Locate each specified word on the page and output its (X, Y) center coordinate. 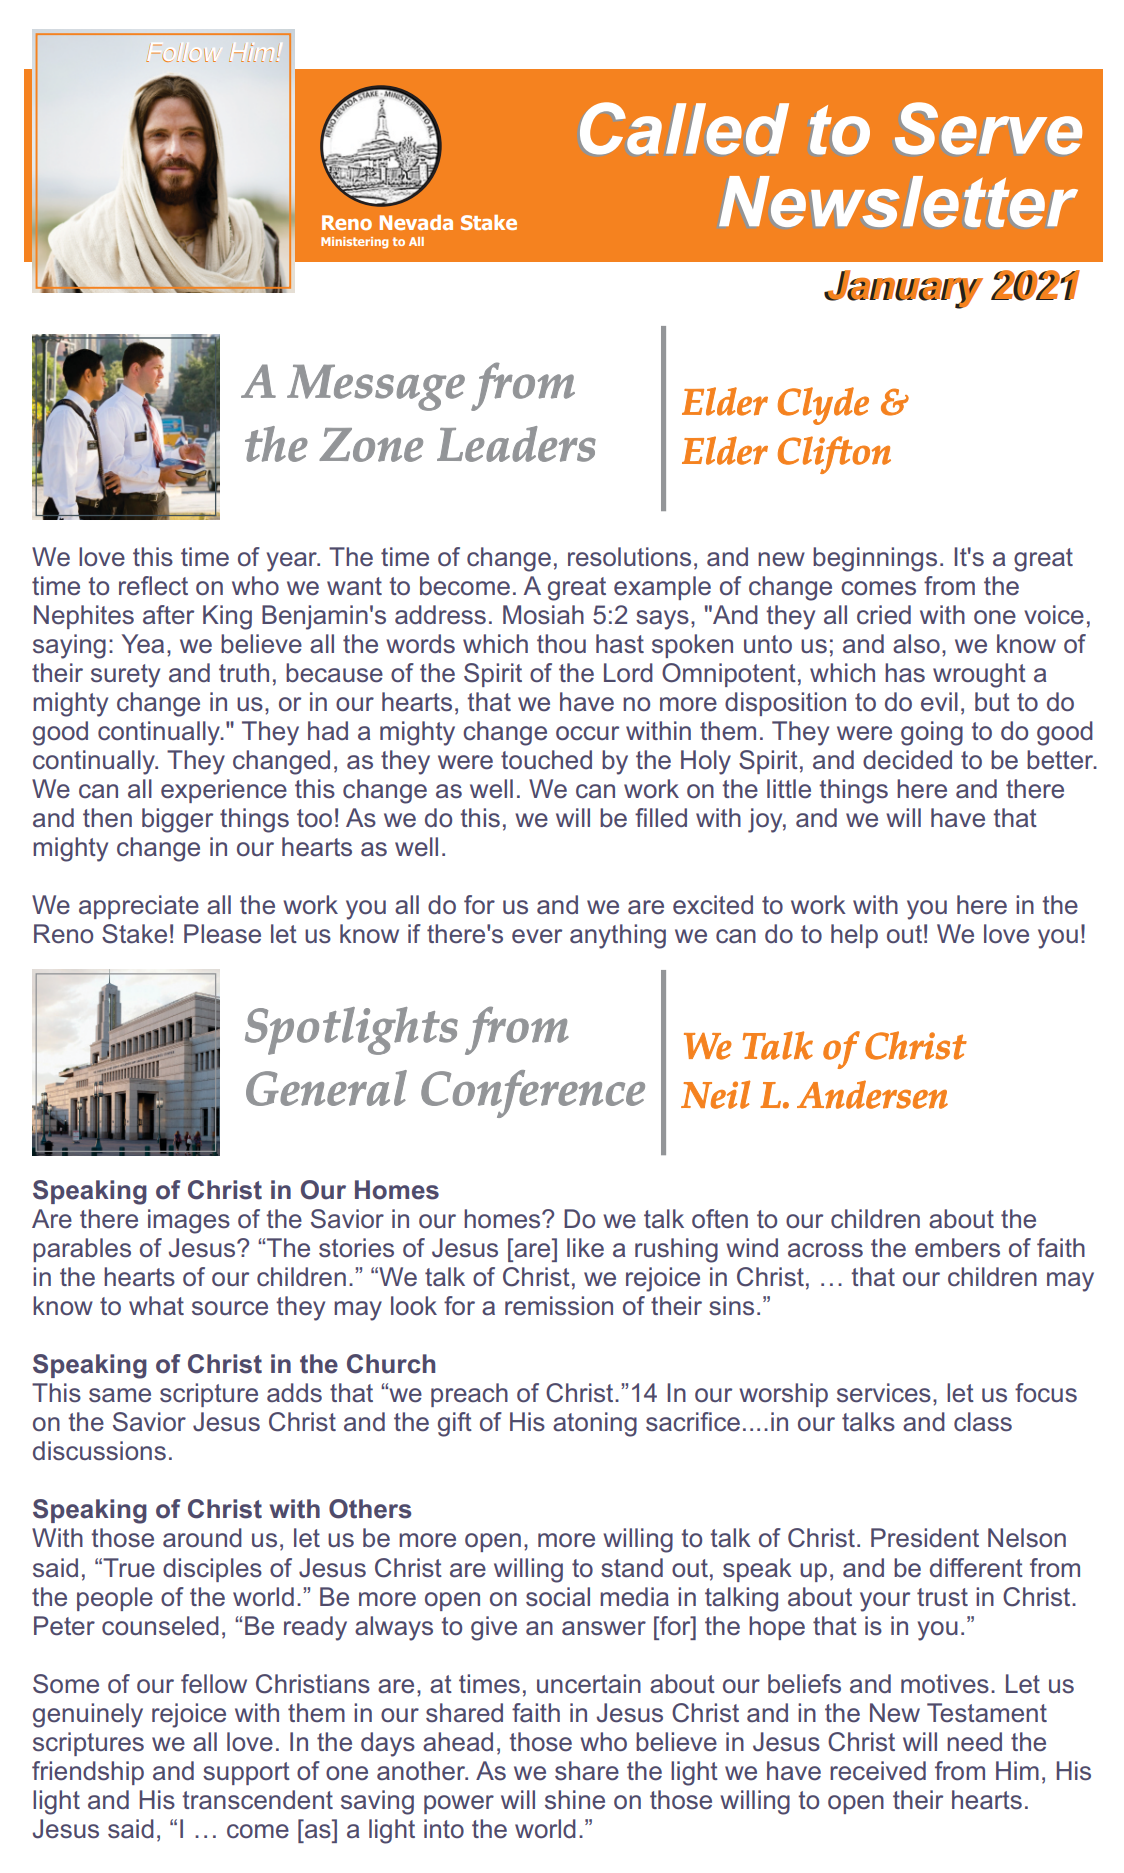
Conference (533, 1094)
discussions (99, 1451)
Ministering (354, 243)
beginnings (875, 559)
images (189, 1221)
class (983, 1422)
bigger (177, 820)
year (293, 562)
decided (907, 760)
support (246, 1773)
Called (684, 128)
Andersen (872, 1094)
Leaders (516, 444)
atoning (595, 1424)
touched (546, 760)
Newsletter (898, 201)
